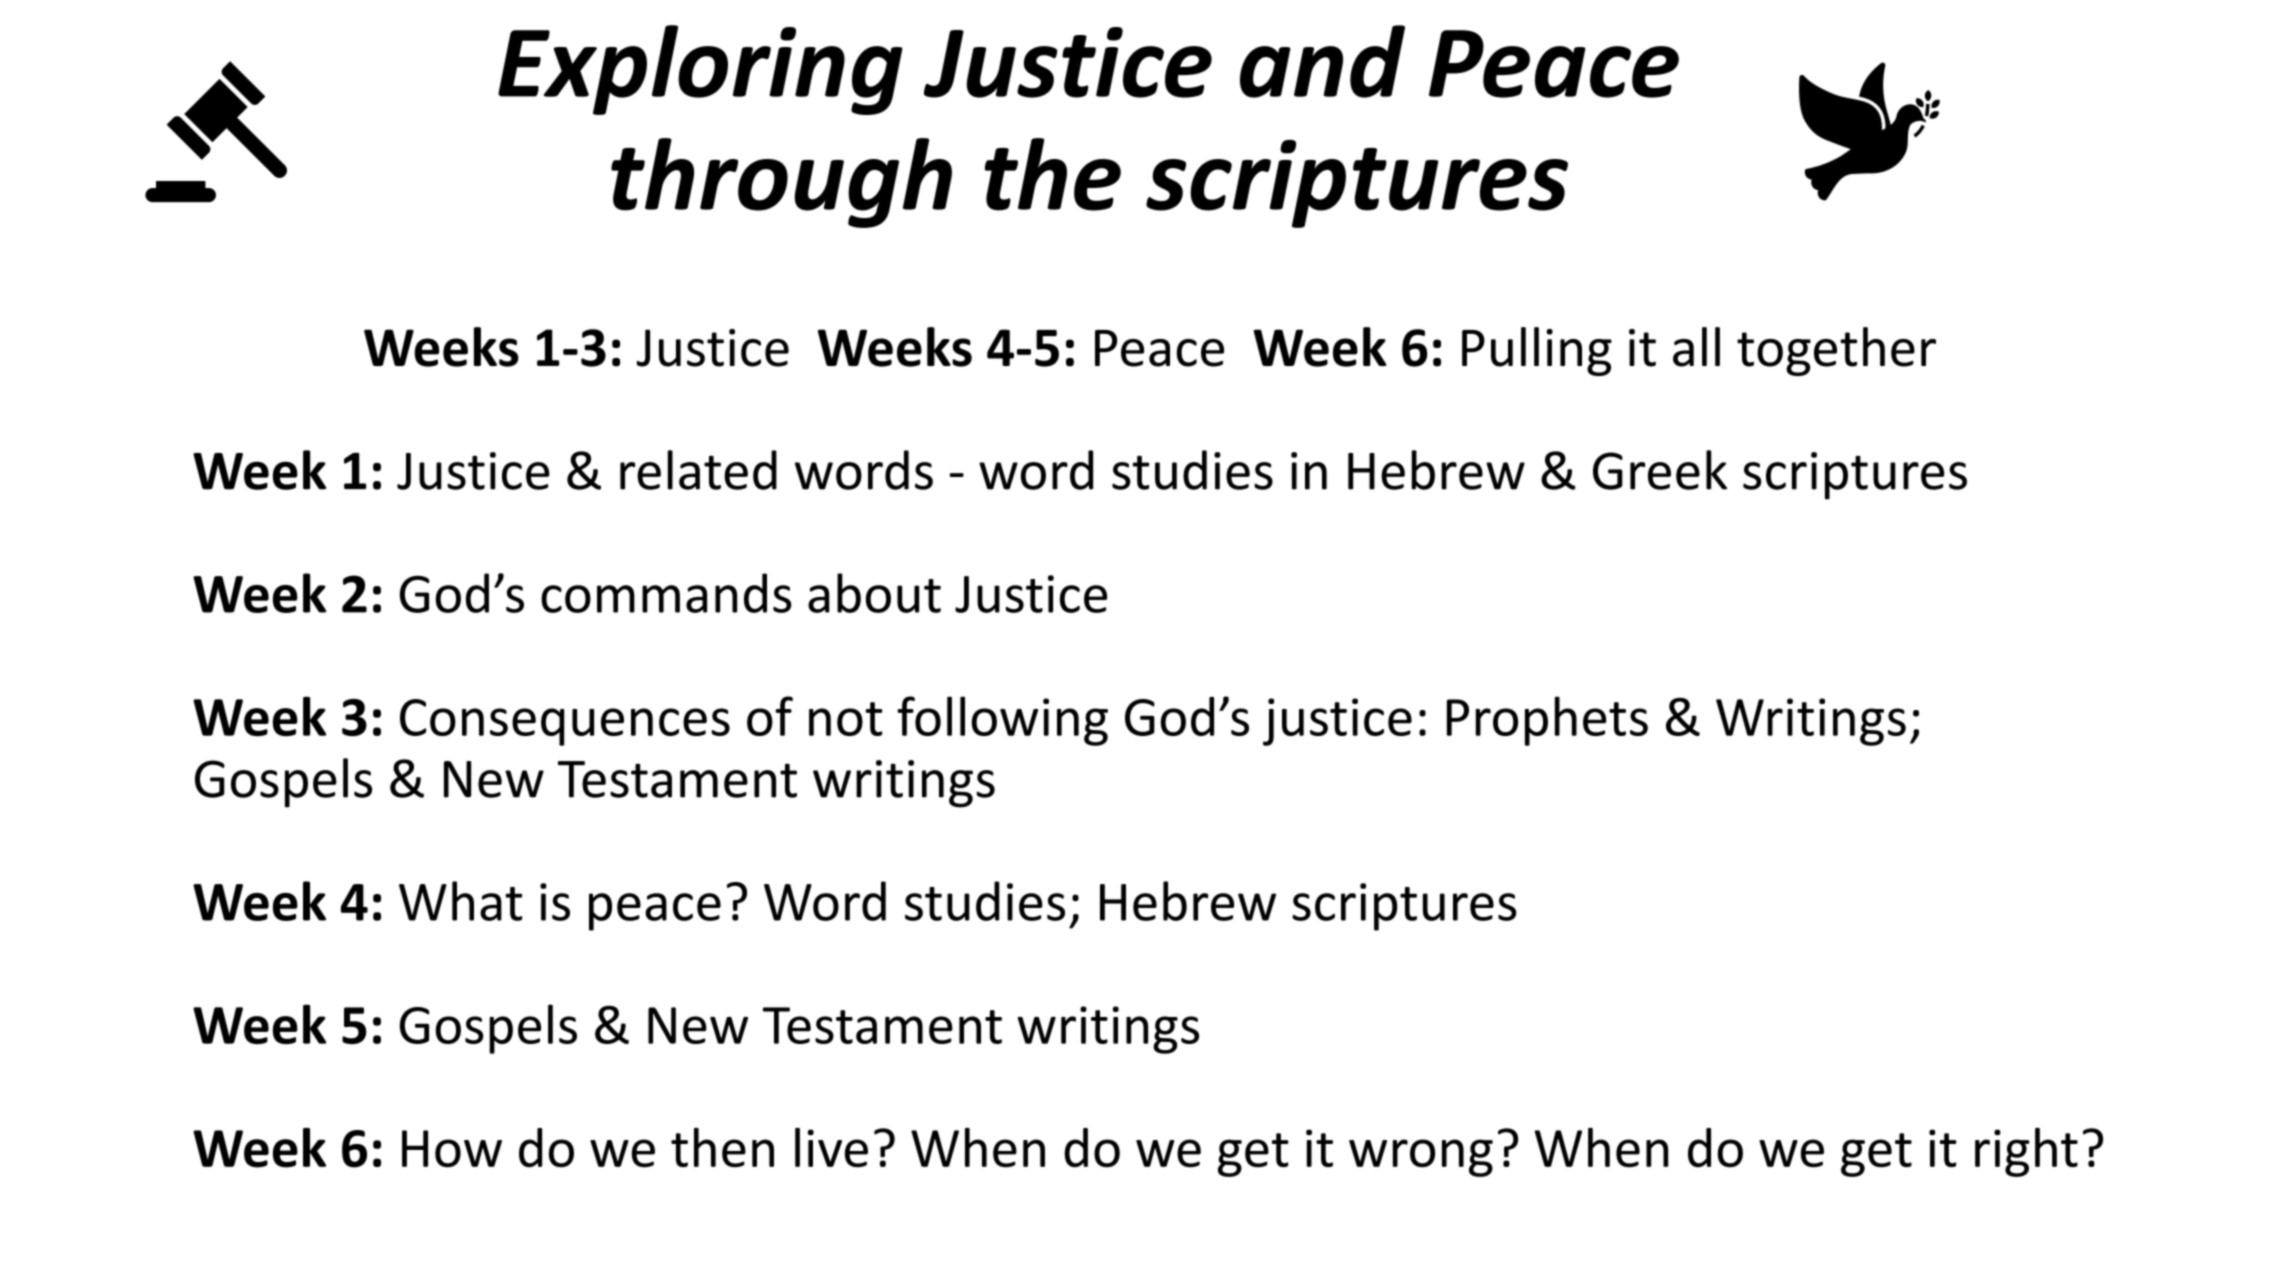 Image resolution: width=2282 pixels, height=1283 pixels. Describe the element at coordinates (2026, 1152) in the page. I see `right` at that location.
